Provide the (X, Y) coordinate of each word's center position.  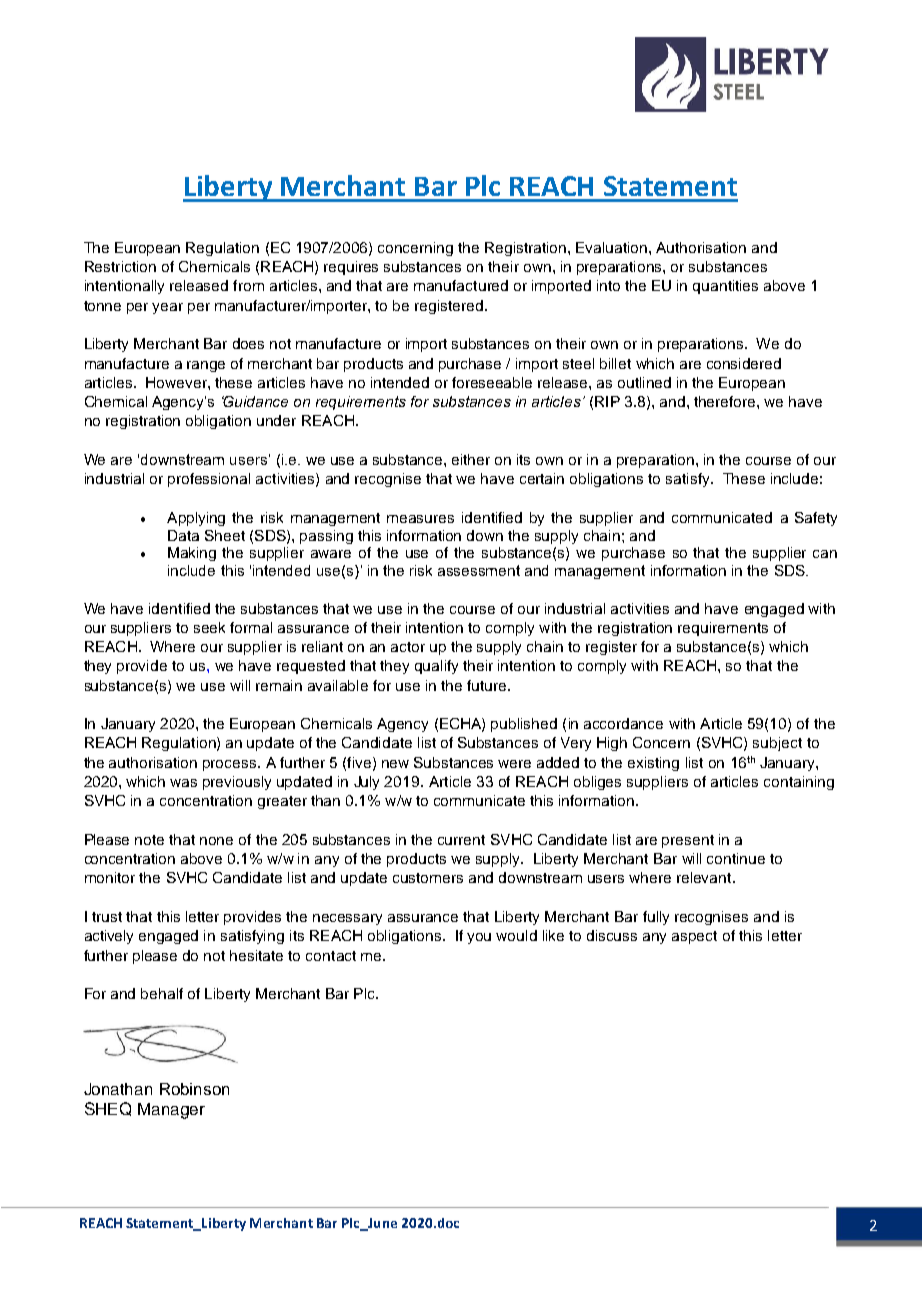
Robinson (194, 1089)
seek (209, 627)
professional (209, 480)
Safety (816, 519)
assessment (479, 570)
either (471, 459)
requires (351, 268)
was (183, 783)
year (167, 308)
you (479, 938)
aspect (694, 937)
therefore (726, 401)
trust (107, 917)
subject (777, 744)
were (514, 764)
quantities (725, 287)
